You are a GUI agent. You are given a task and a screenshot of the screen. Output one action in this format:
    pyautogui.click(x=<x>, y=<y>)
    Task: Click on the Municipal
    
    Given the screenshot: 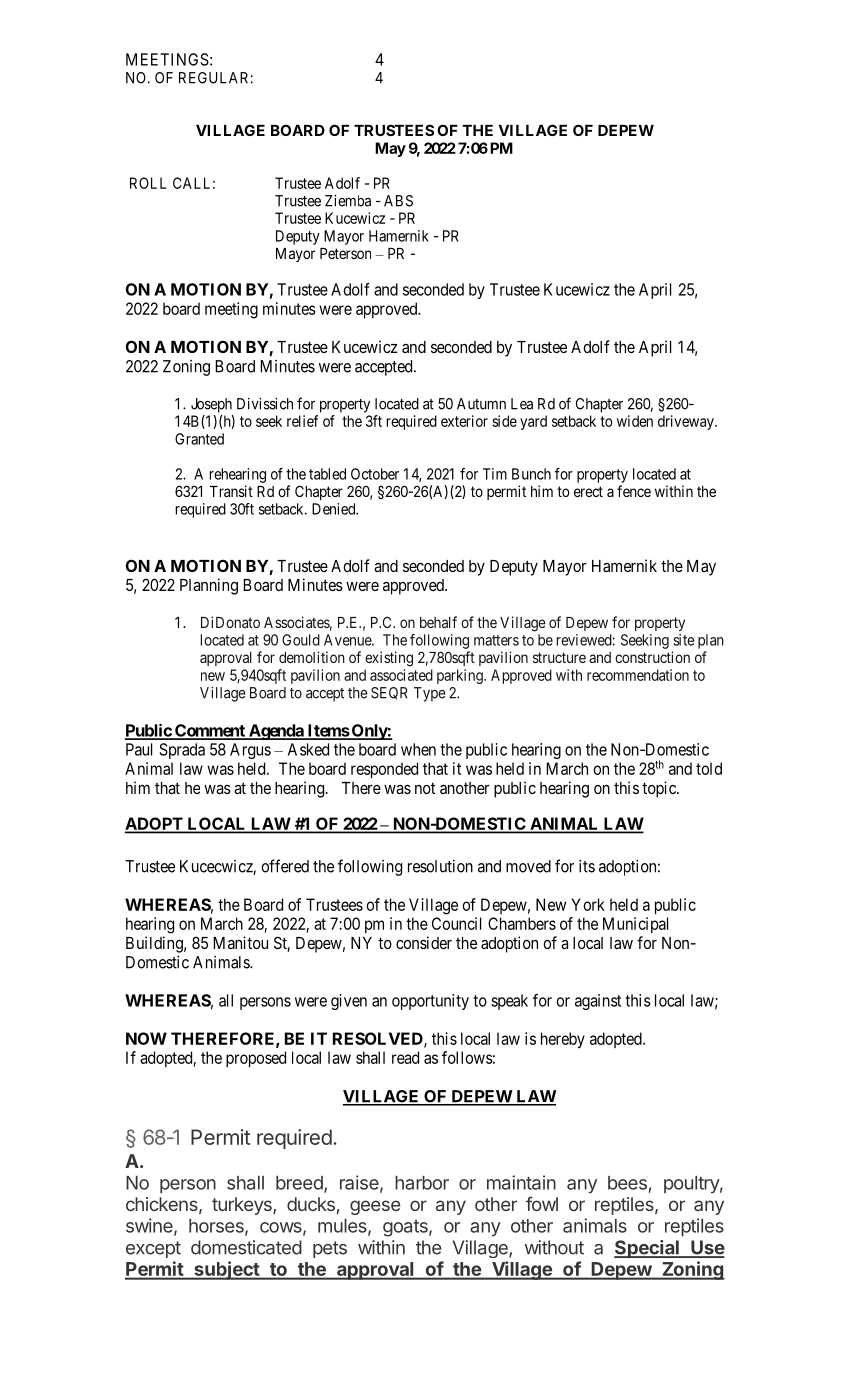 What is the action you would take?
    pyautogui.click(x=635, y=925)
